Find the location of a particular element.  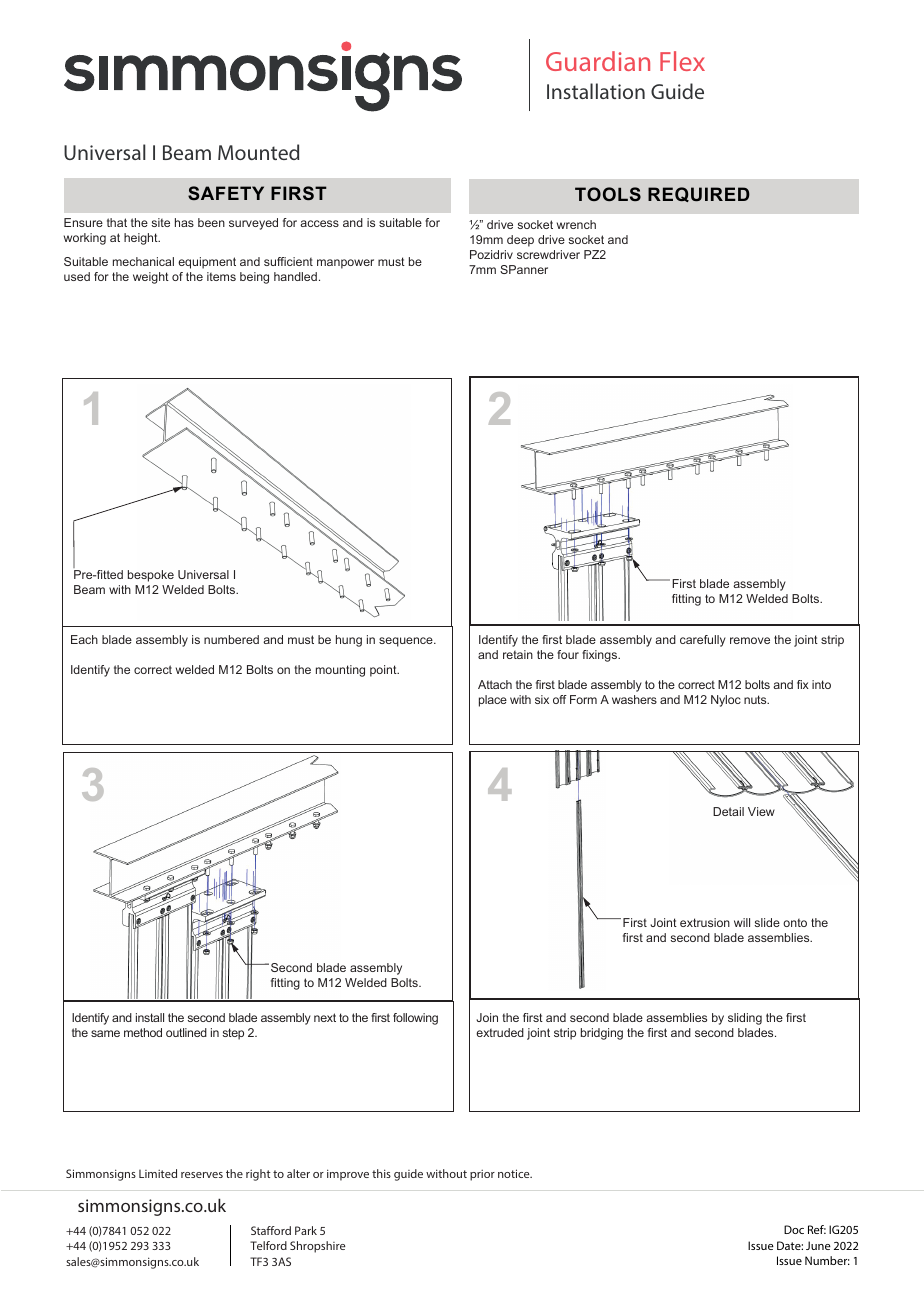

manpower is located at coordinates (345, 264).
